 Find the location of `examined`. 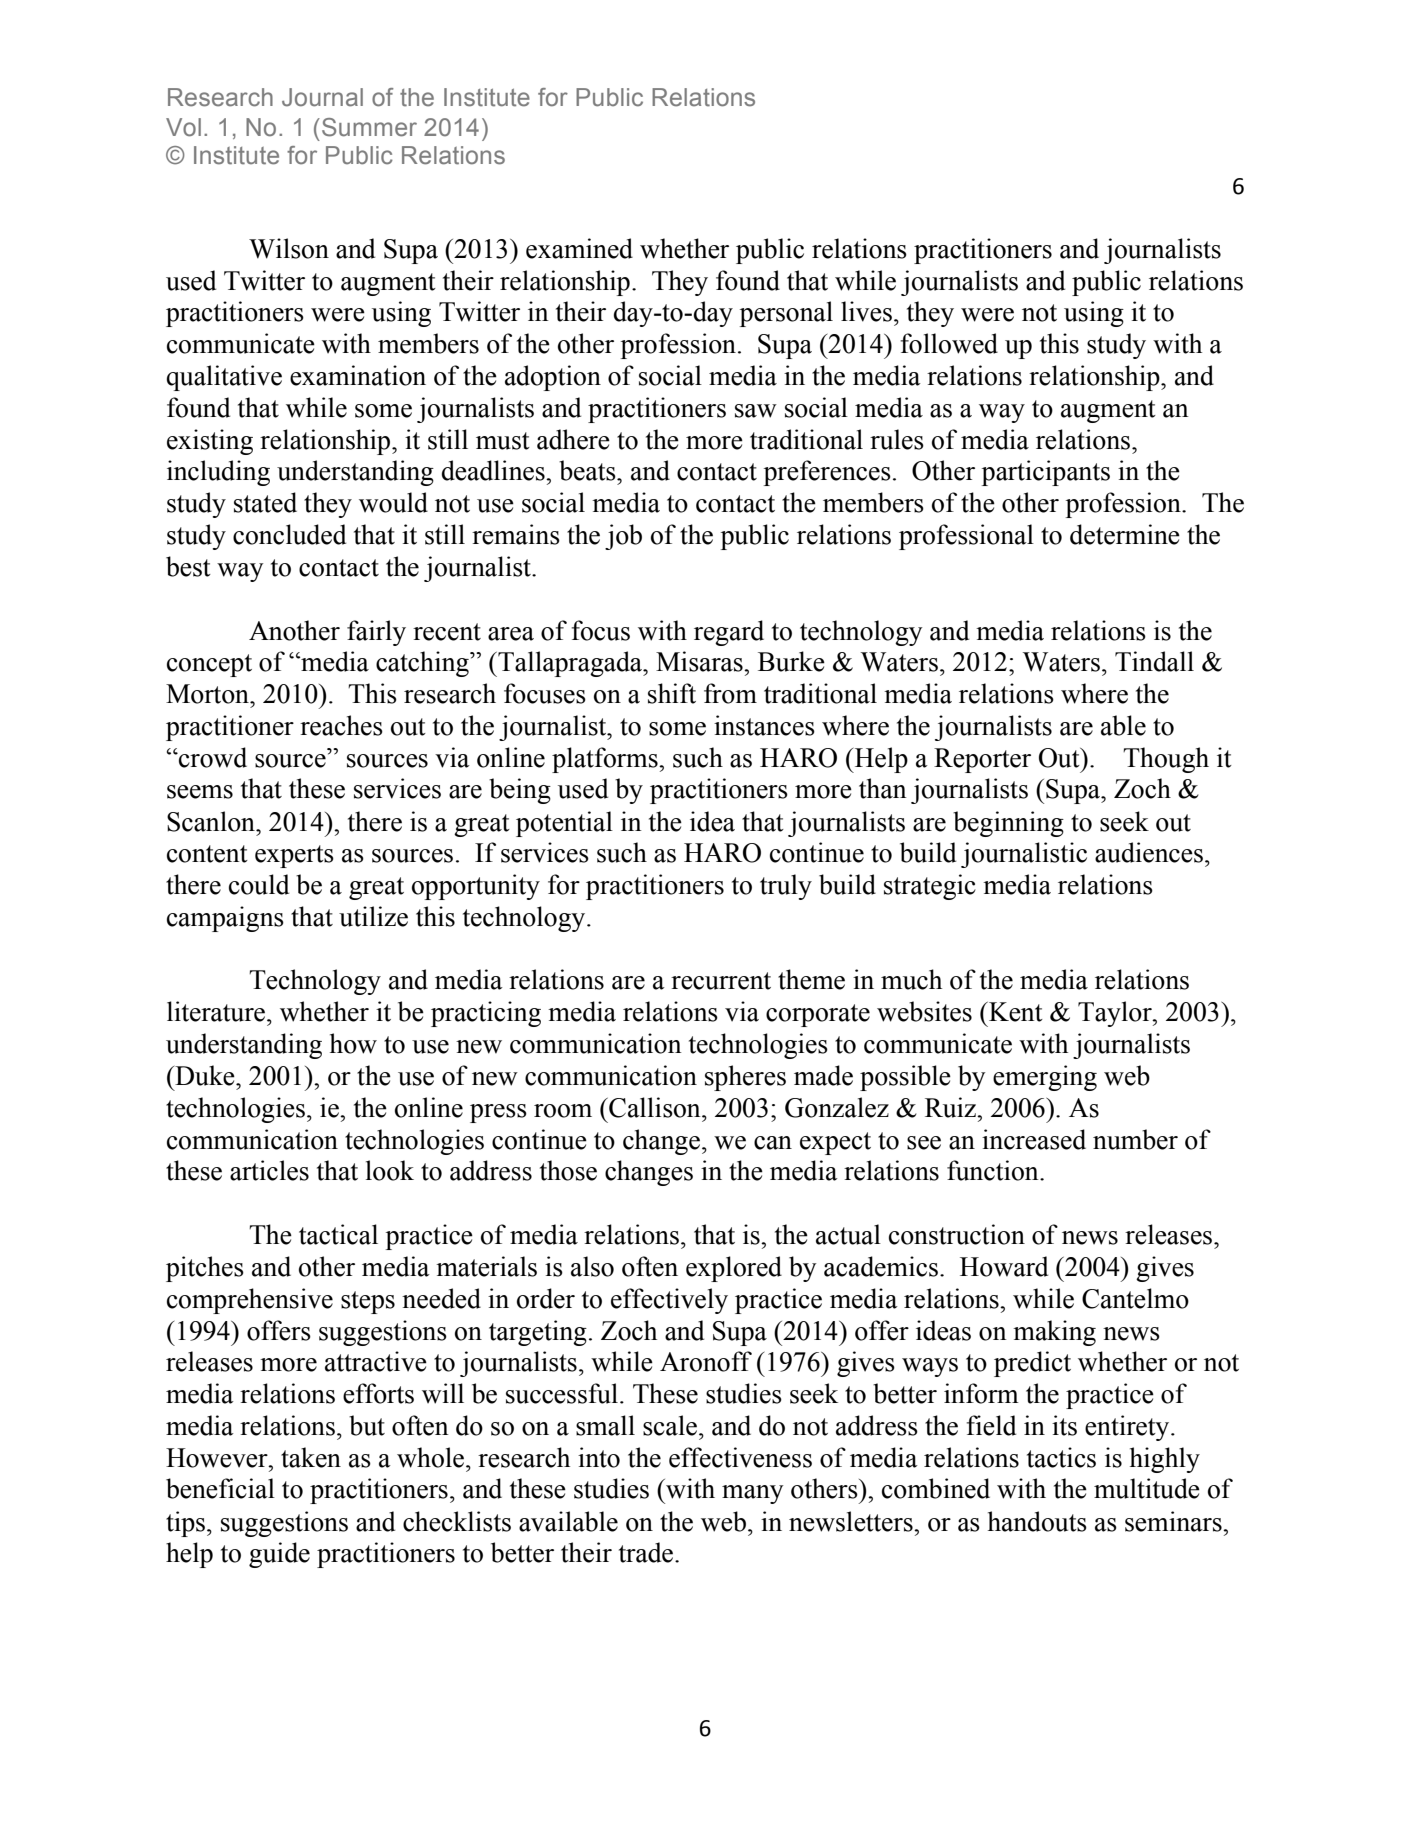

examined is located at coordinates (579, 248).
